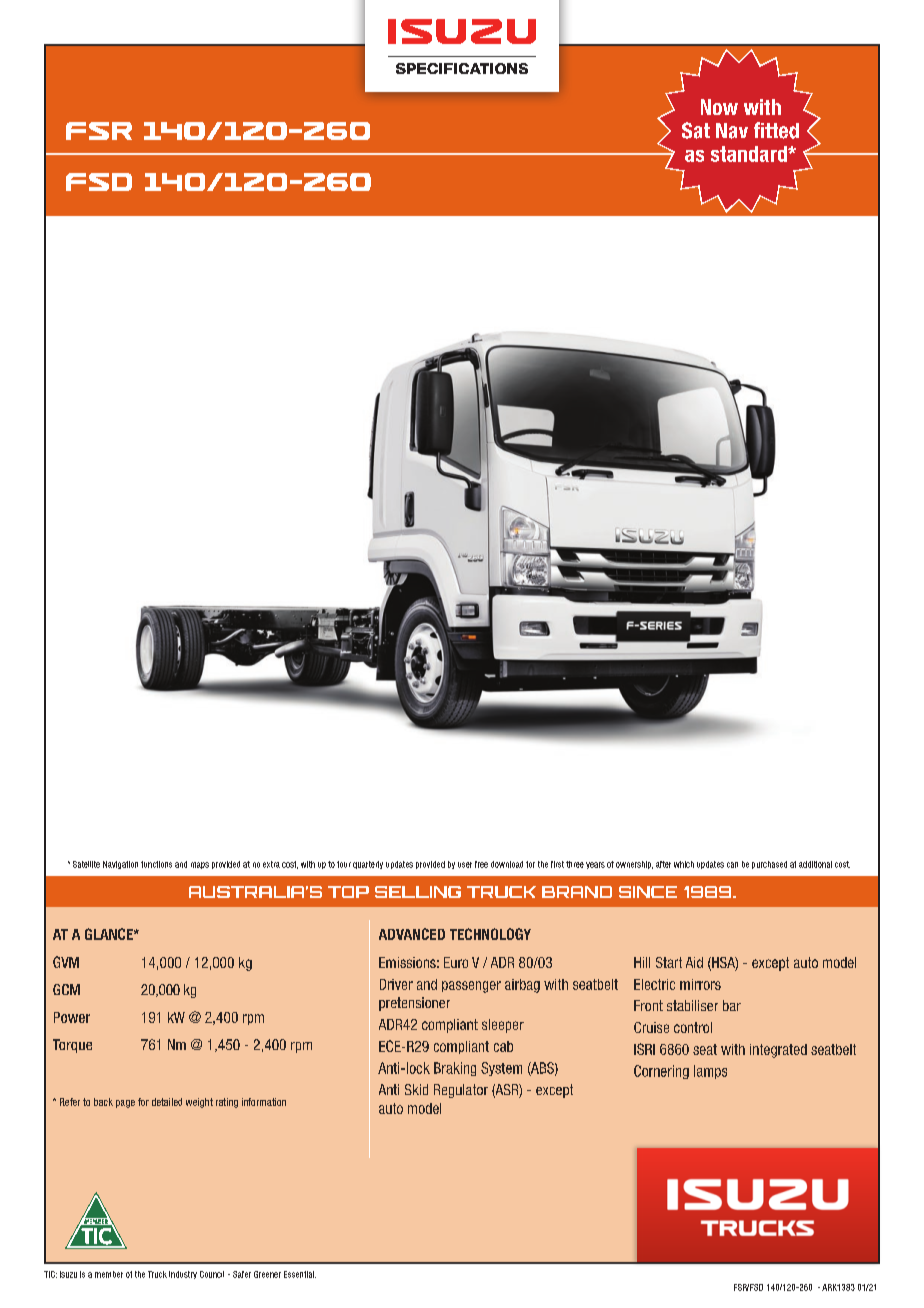  Describe the element at coordinates (465, 865) in the document. I see `user` at that location.
